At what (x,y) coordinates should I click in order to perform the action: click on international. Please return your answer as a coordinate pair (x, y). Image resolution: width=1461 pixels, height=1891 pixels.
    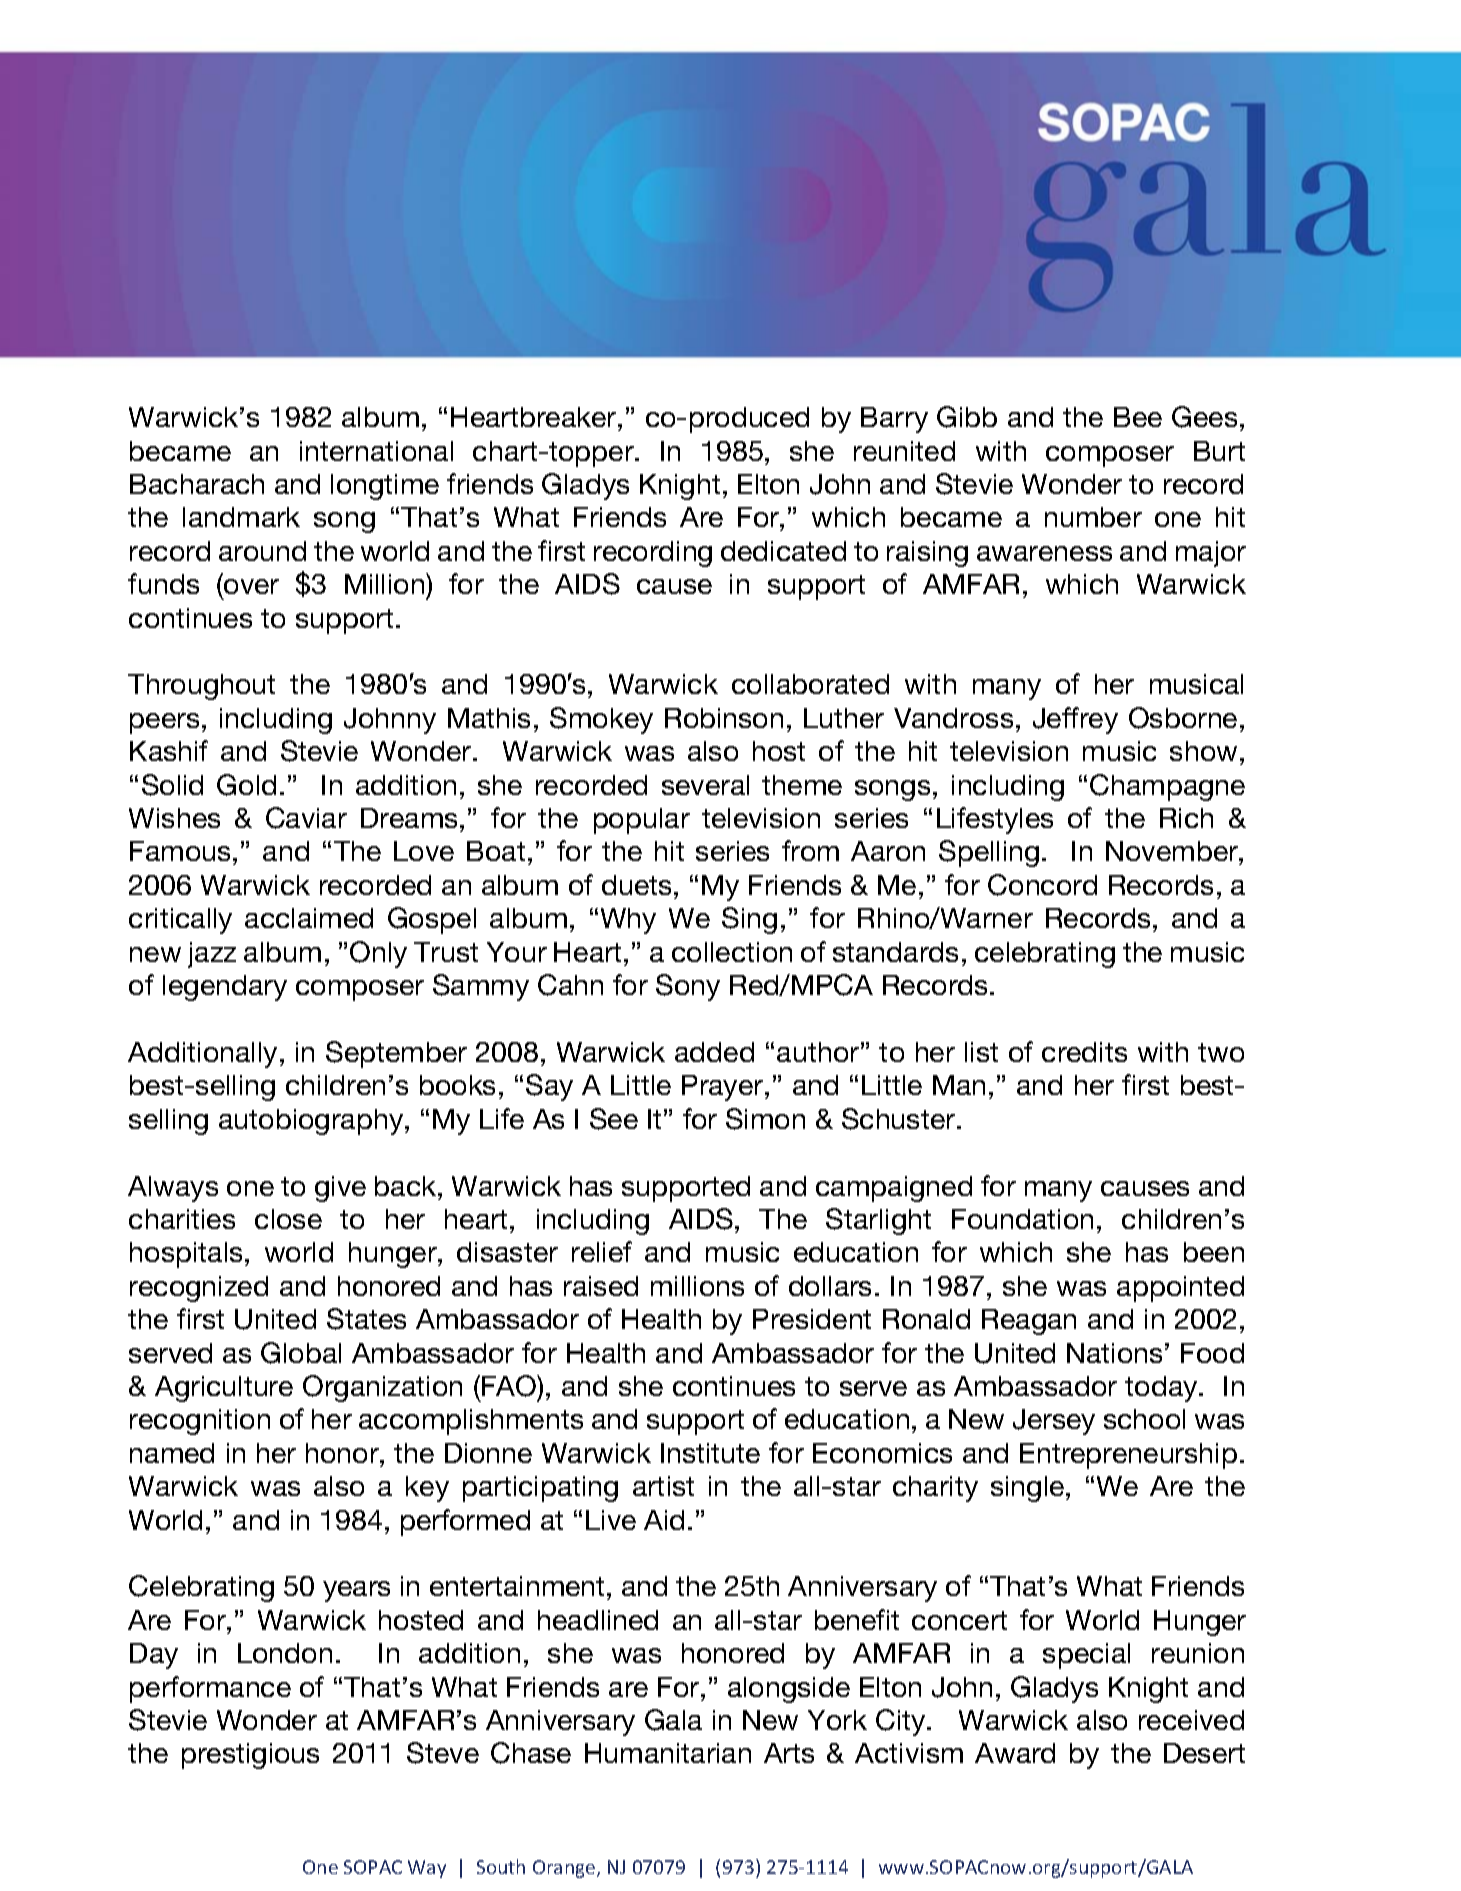
    Looking at the image, I should click on (376, 451).
